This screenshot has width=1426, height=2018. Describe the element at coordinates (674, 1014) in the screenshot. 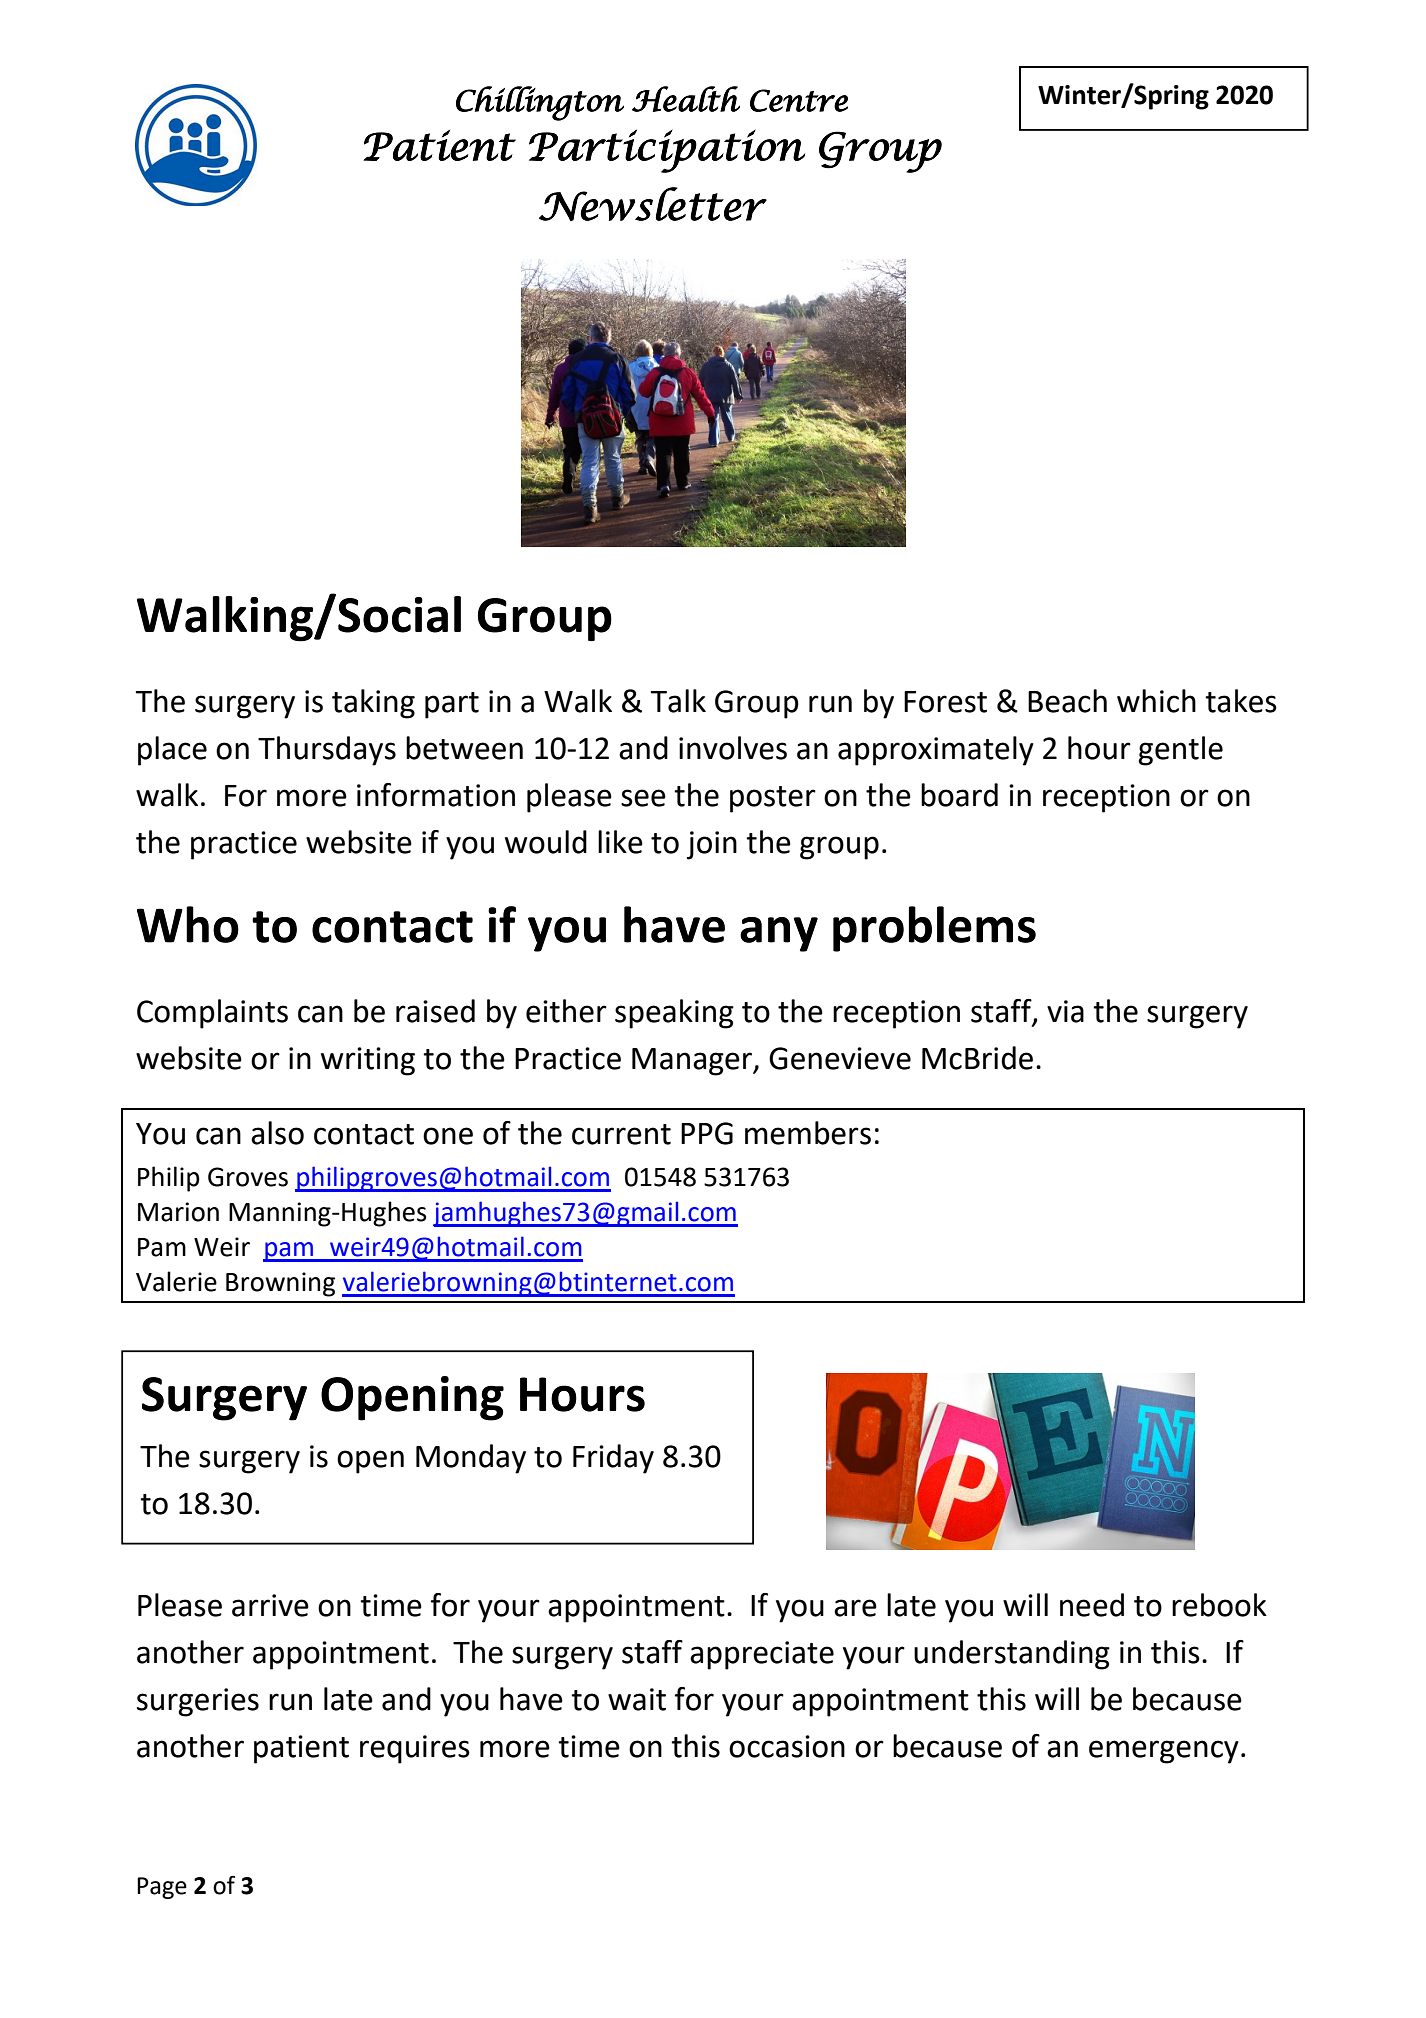

I see `speaking` at that location.
